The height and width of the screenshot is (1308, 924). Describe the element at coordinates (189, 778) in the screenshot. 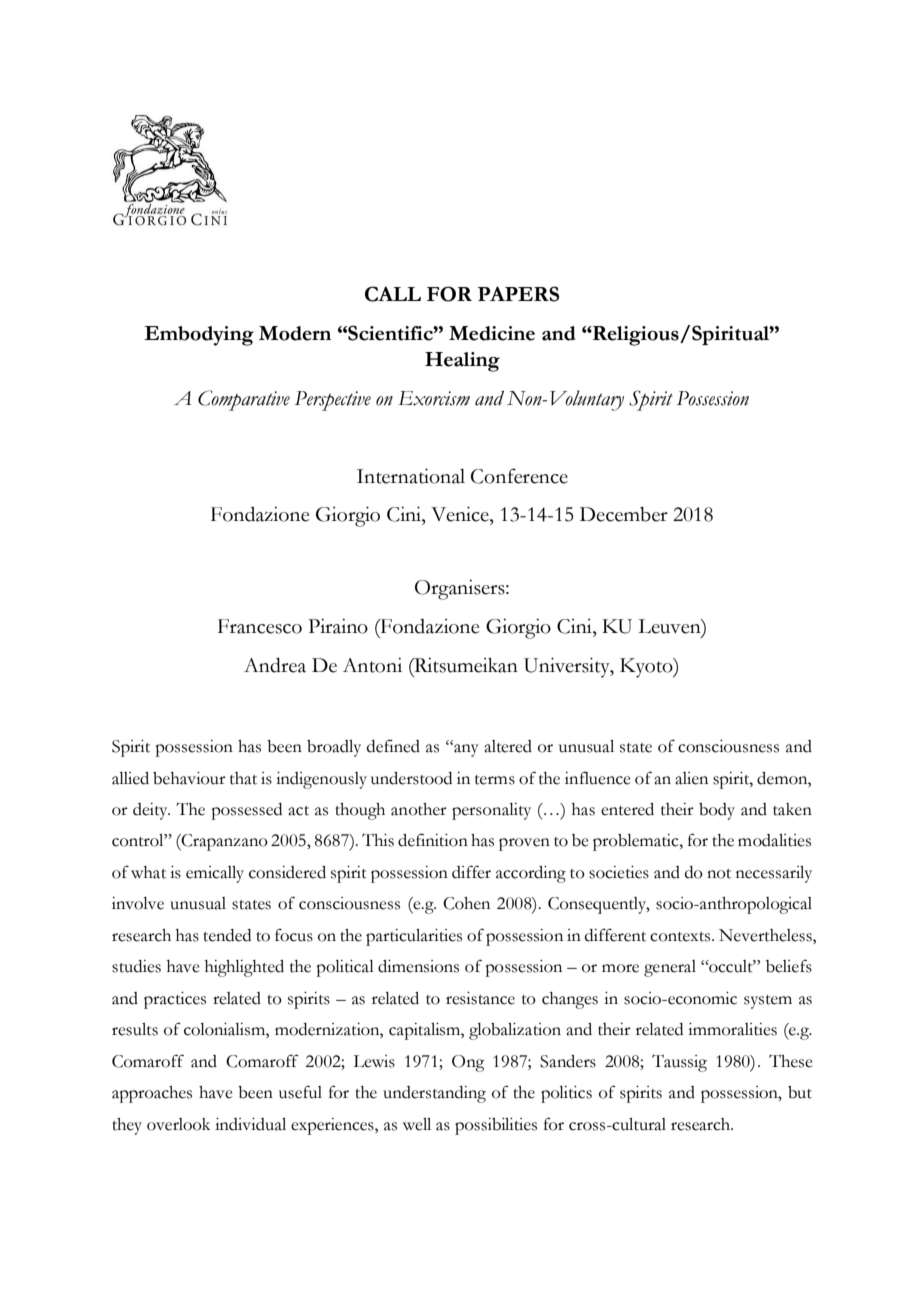

I see `behaviour` at that location.
